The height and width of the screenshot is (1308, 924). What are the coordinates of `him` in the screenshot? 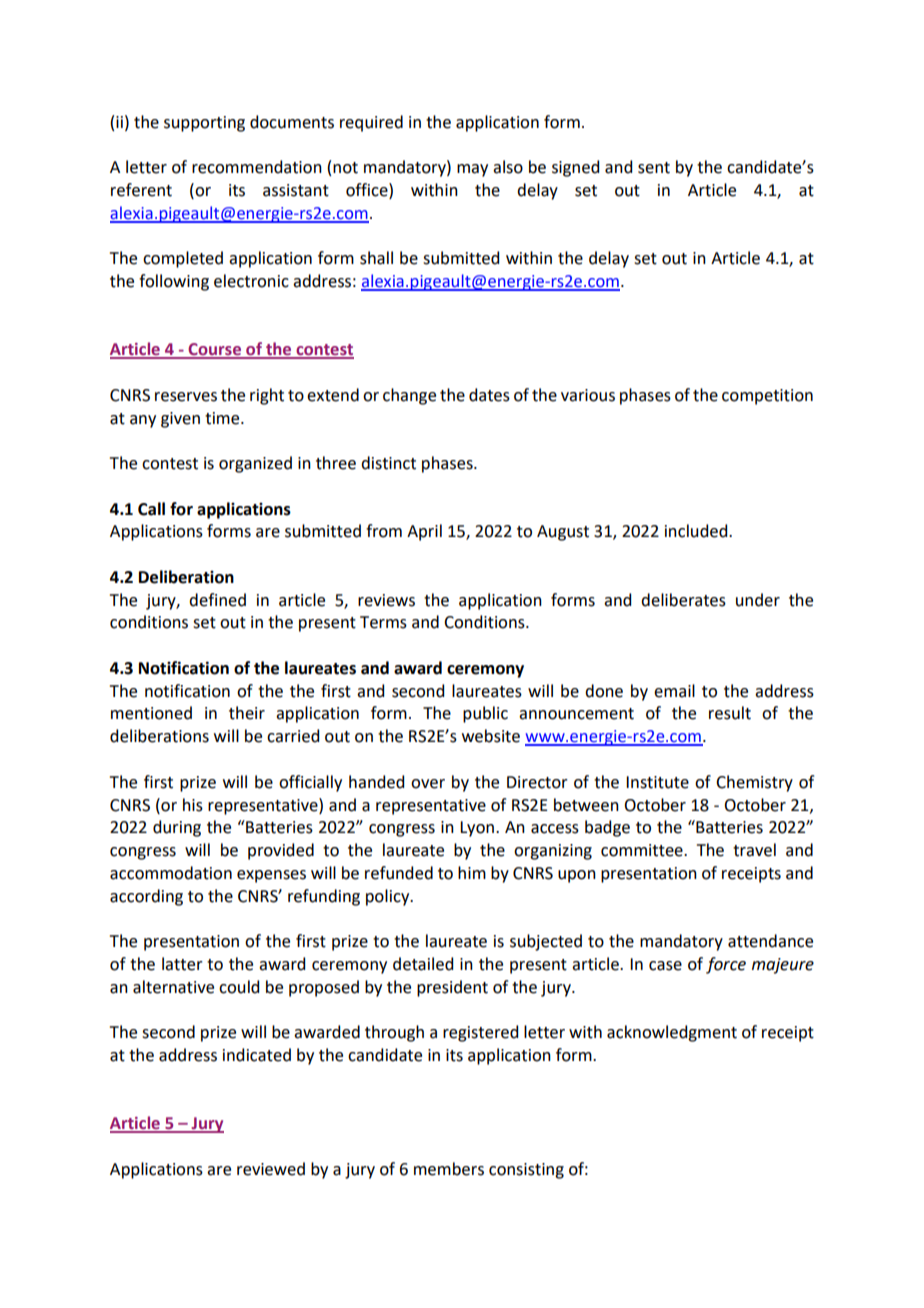 It's located at (472, 872).
